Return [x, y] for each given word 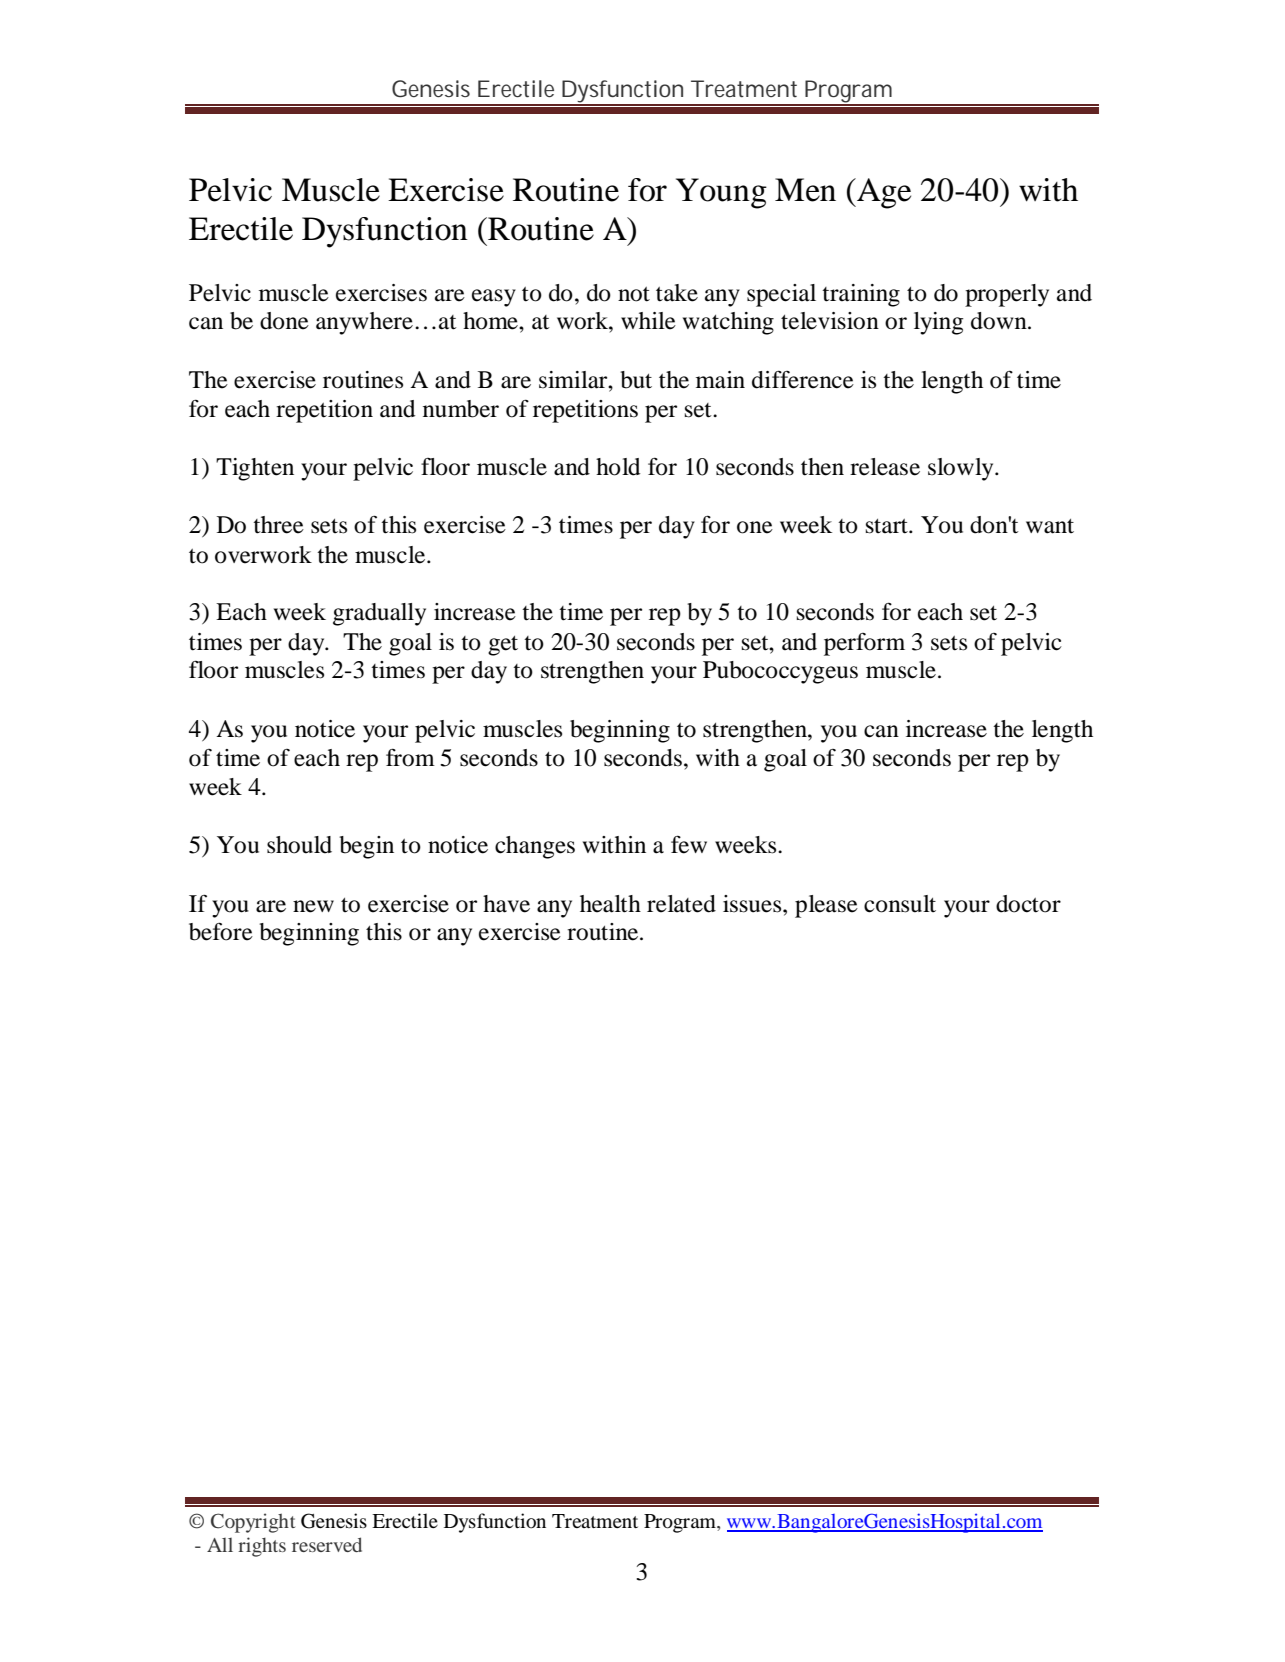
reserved [327, 1544]
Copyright [253, 1523]
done [284, 321]
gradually [379, 614]
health [610, 904]
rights [262, 1547]
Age [883, 193]
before [221, 931]
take [677, 293]
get [503, 646]
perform [864, 644]
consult [900, 904]
